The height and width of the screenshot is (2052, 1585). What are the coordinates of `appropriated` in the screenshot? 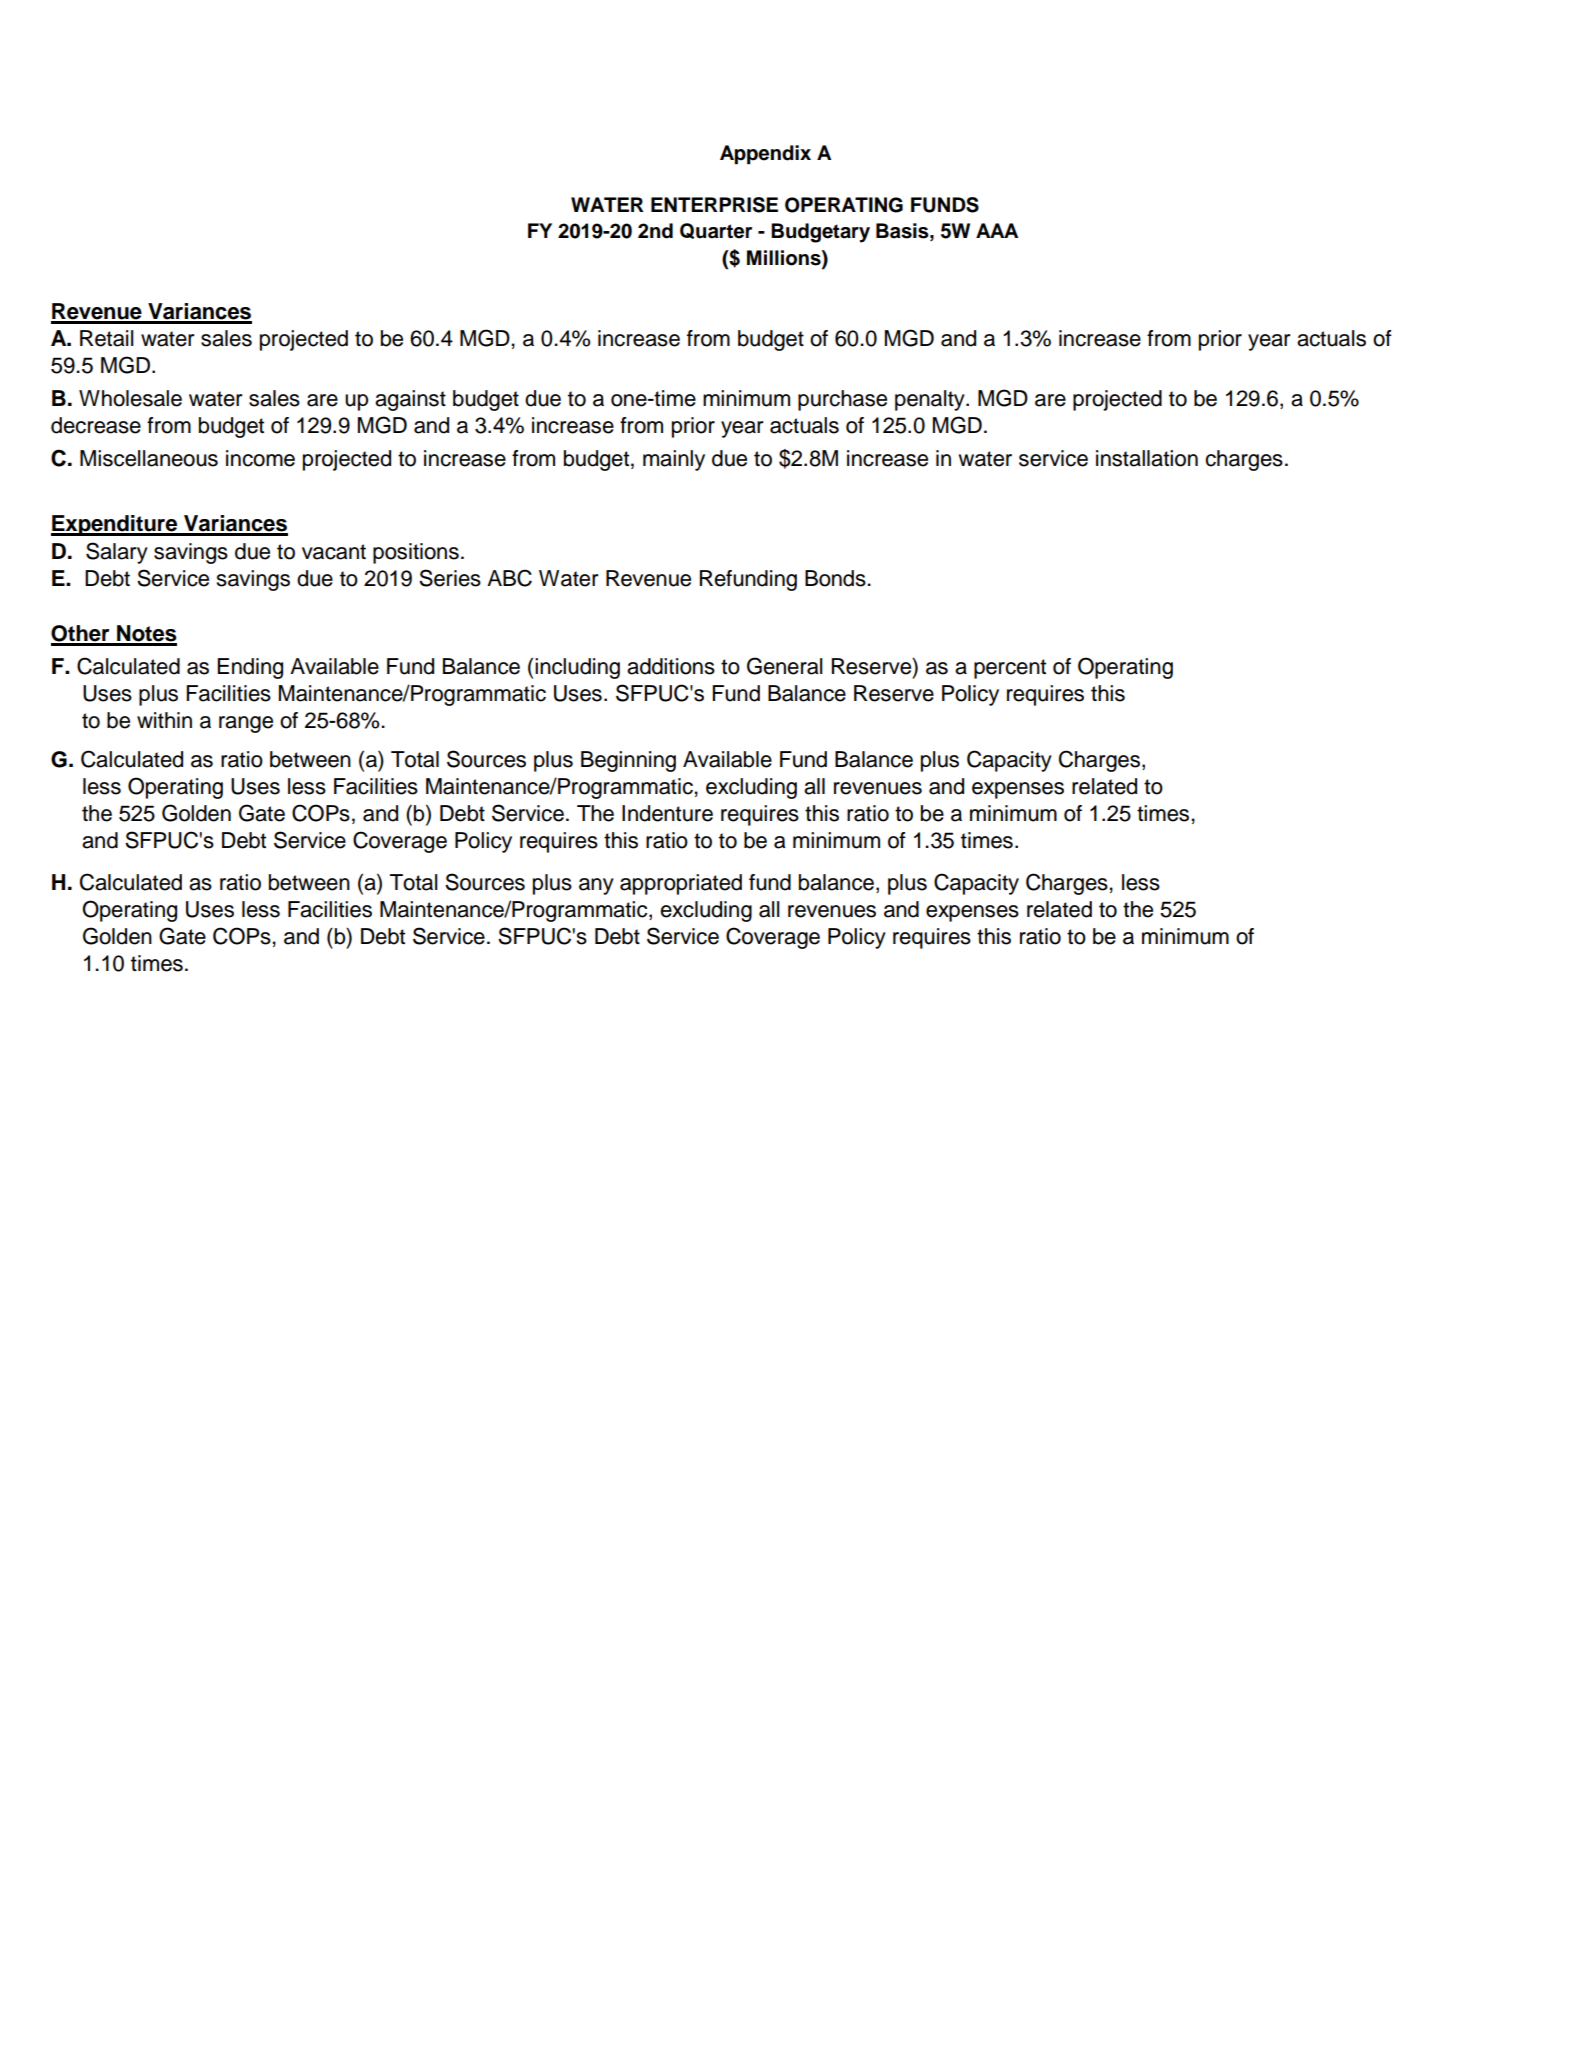 It's located at (681, 884).
